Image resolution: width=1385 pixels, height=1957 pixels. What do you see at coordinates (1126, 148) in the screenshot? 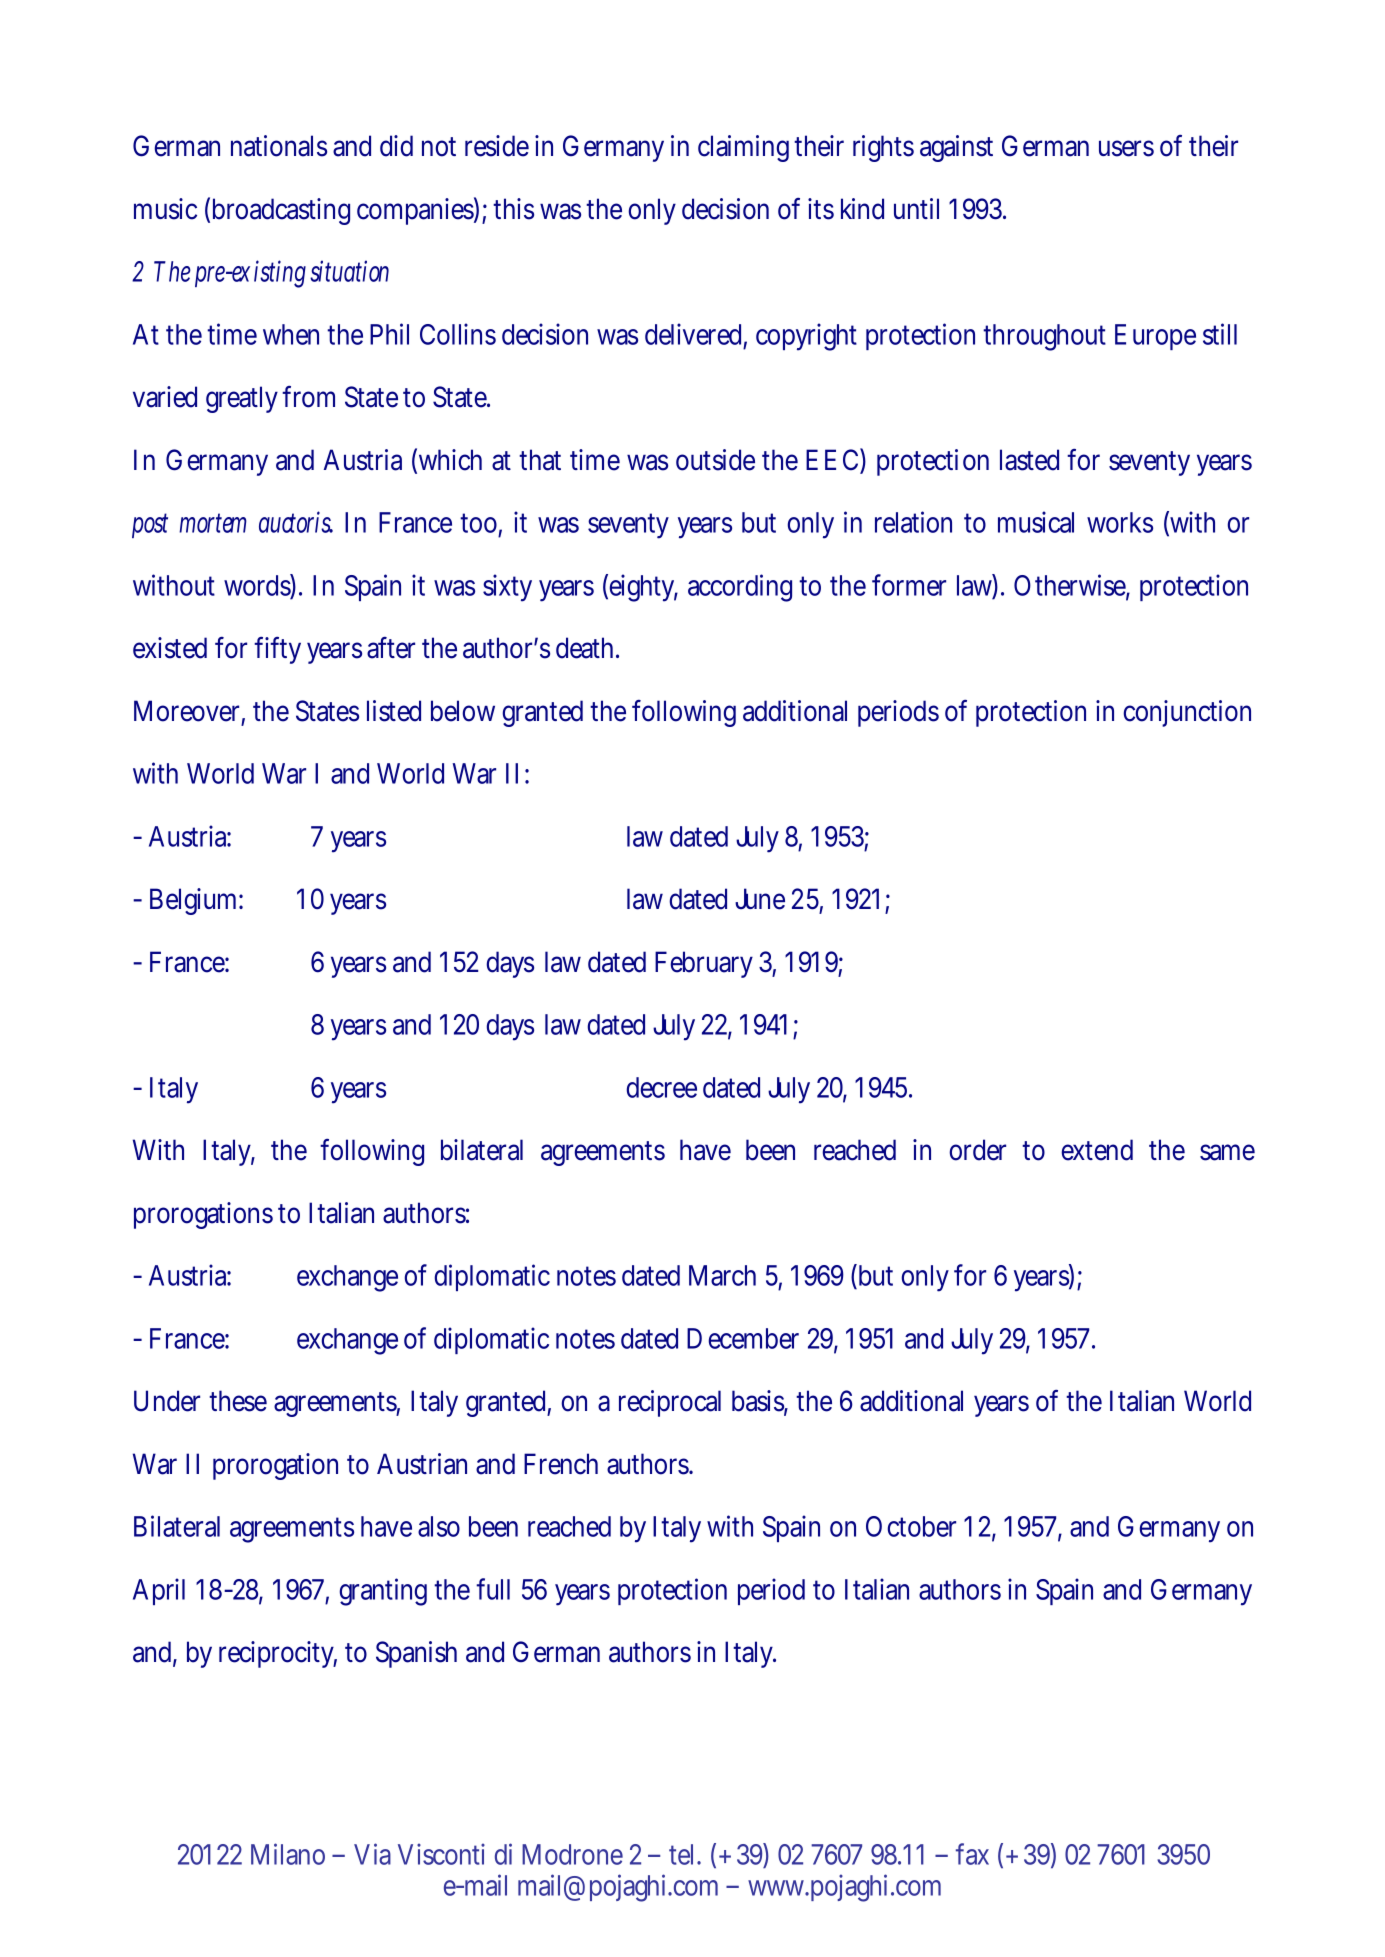
I see `users` at bounding box center [1126, 148].
